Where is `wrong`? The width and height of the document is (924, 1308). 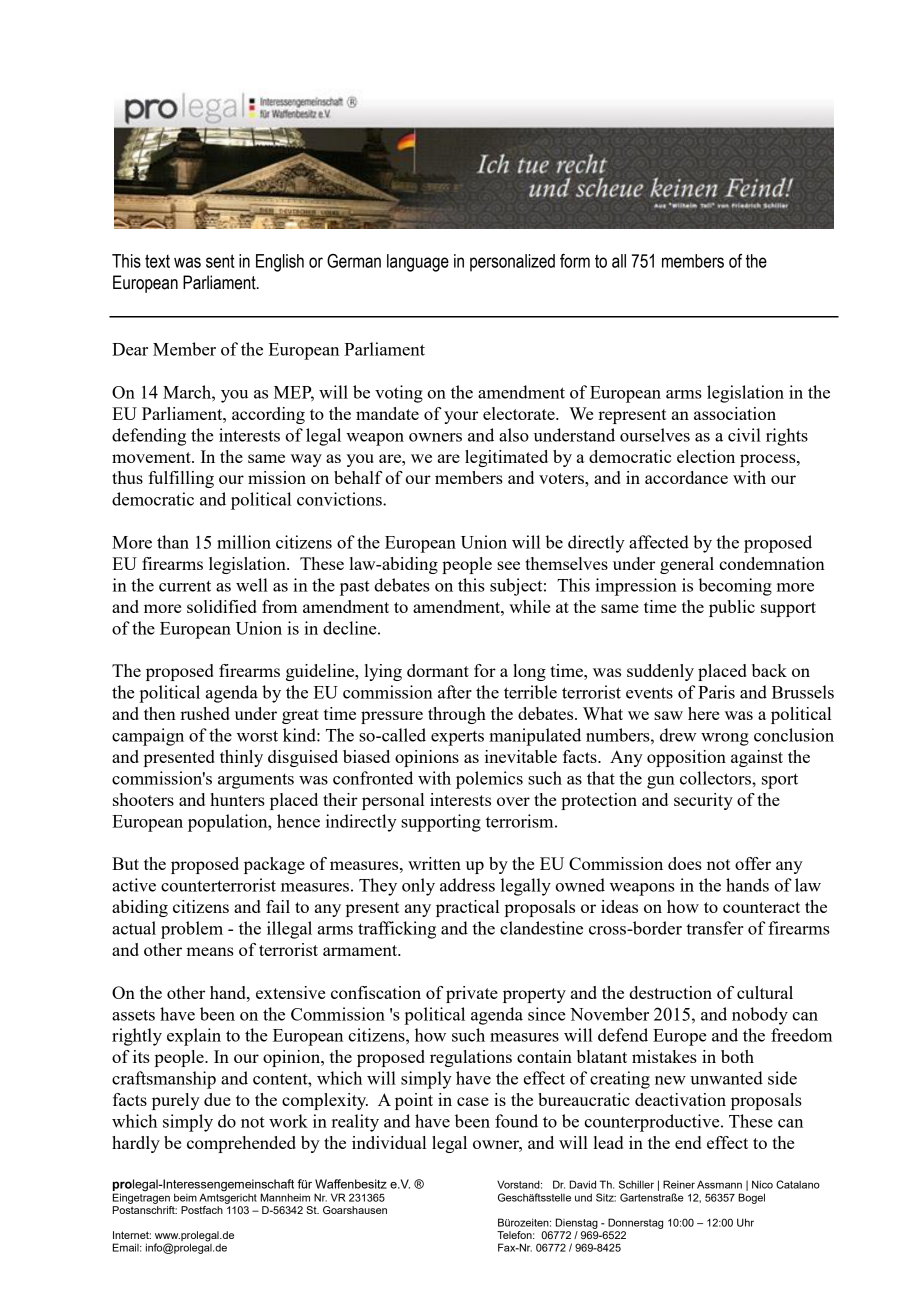 wrong is located at coordinates (725, 739).
